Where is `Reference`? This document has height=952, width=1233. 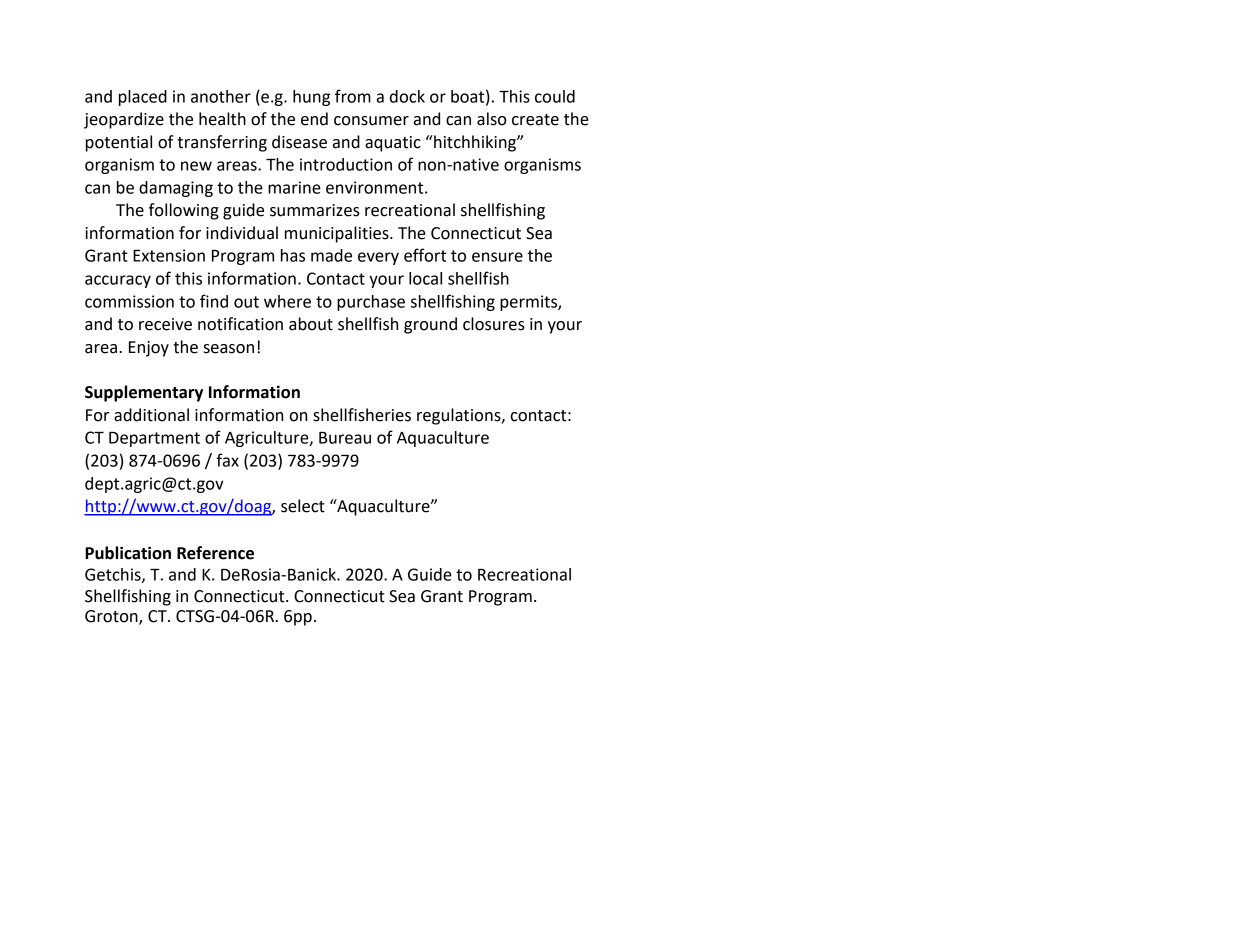 Reference is located at coordinates (215, 553).
